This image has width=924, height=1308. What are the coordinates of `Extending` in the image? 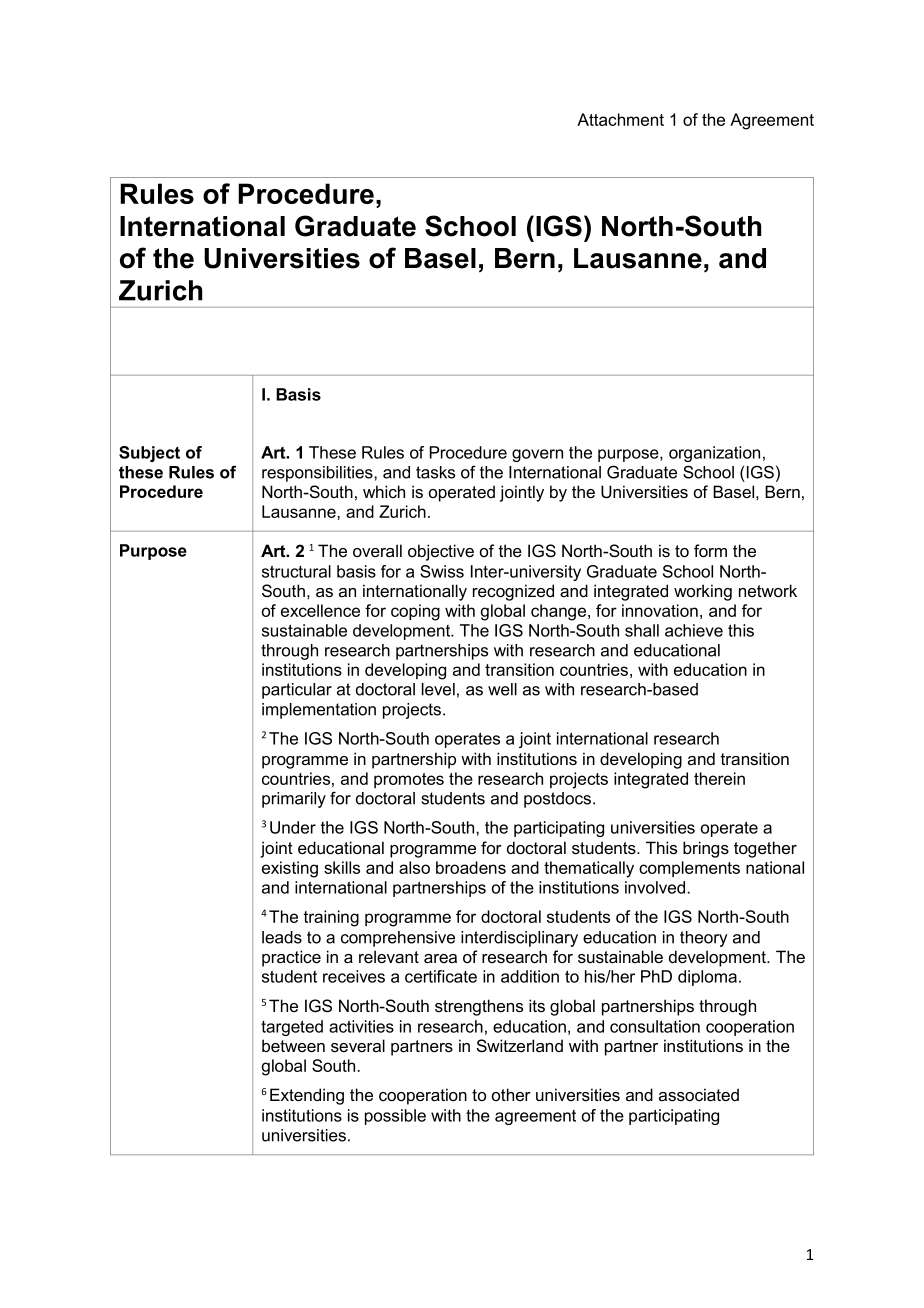 It's located at (307, 1096).
